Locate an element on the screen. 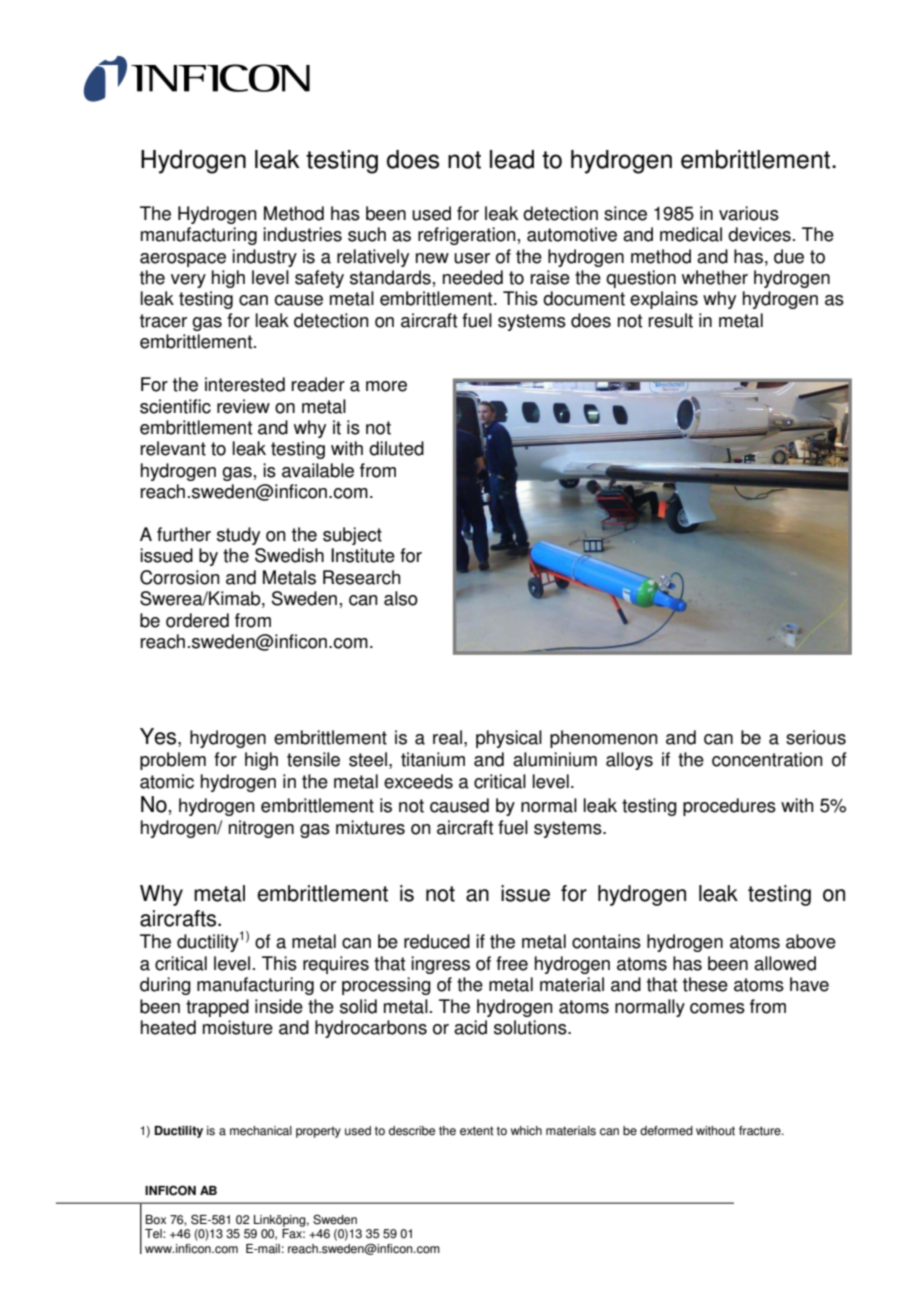 The width and height of the screenshot is (924, 1307). physical is located at coordinates (509, 739).
